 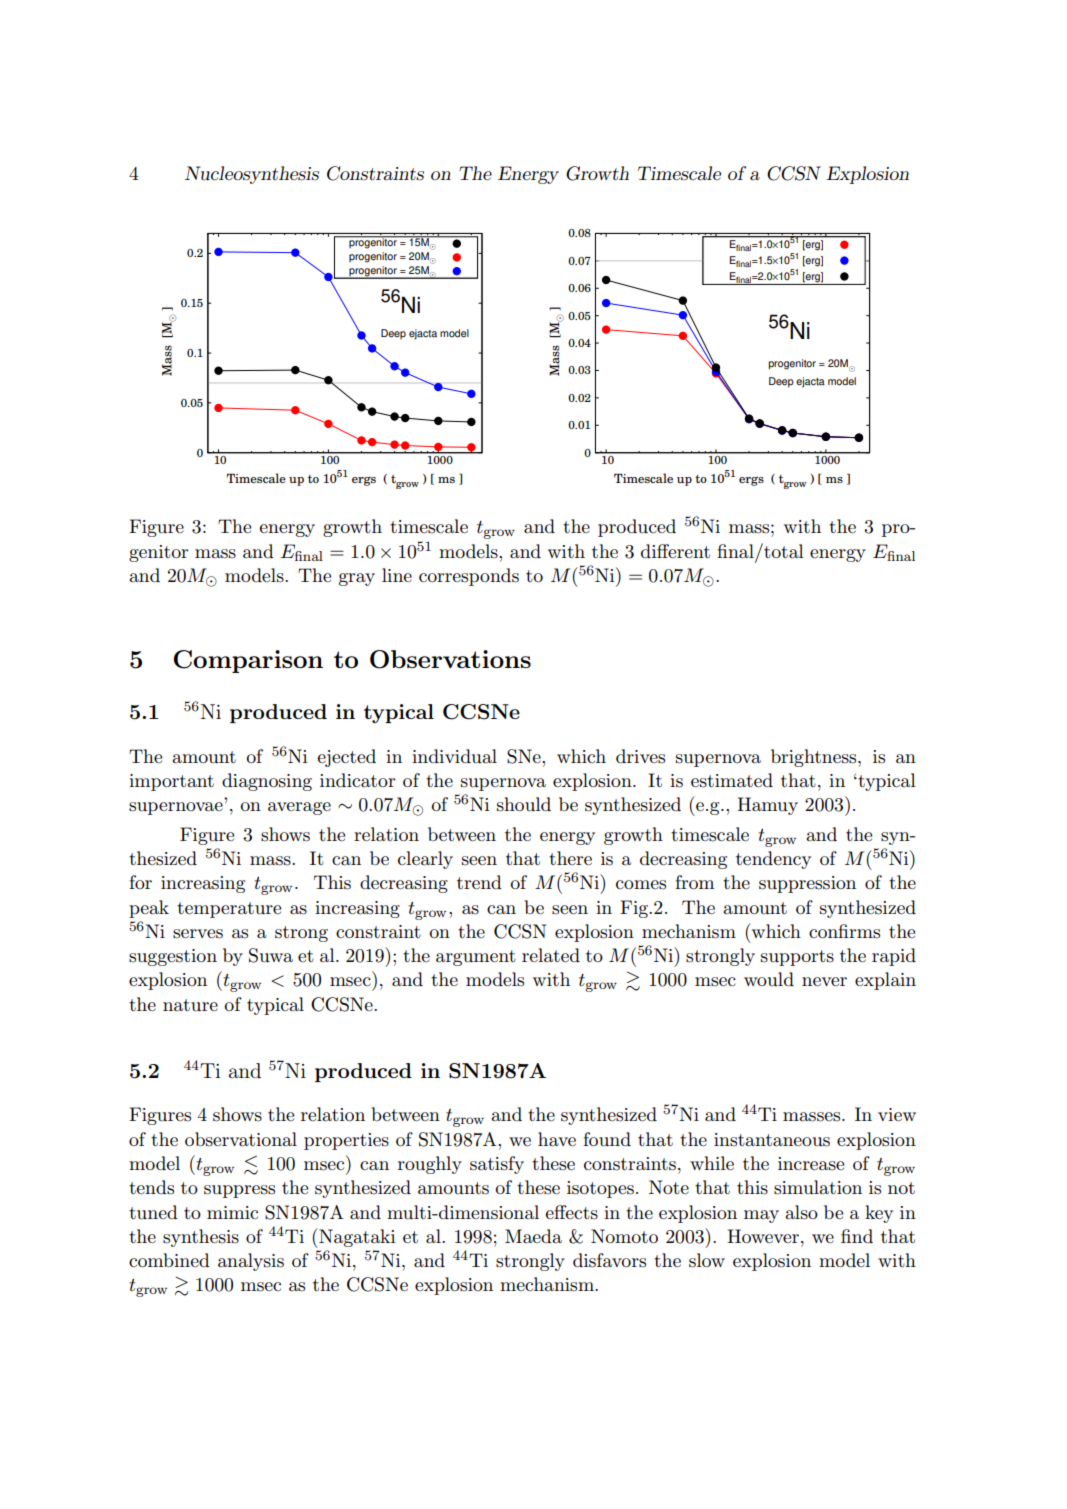 What do you see at coordinates (533, 1236) in the screenshot?
I see `Maeda` at bounding box center [533, 1236].
